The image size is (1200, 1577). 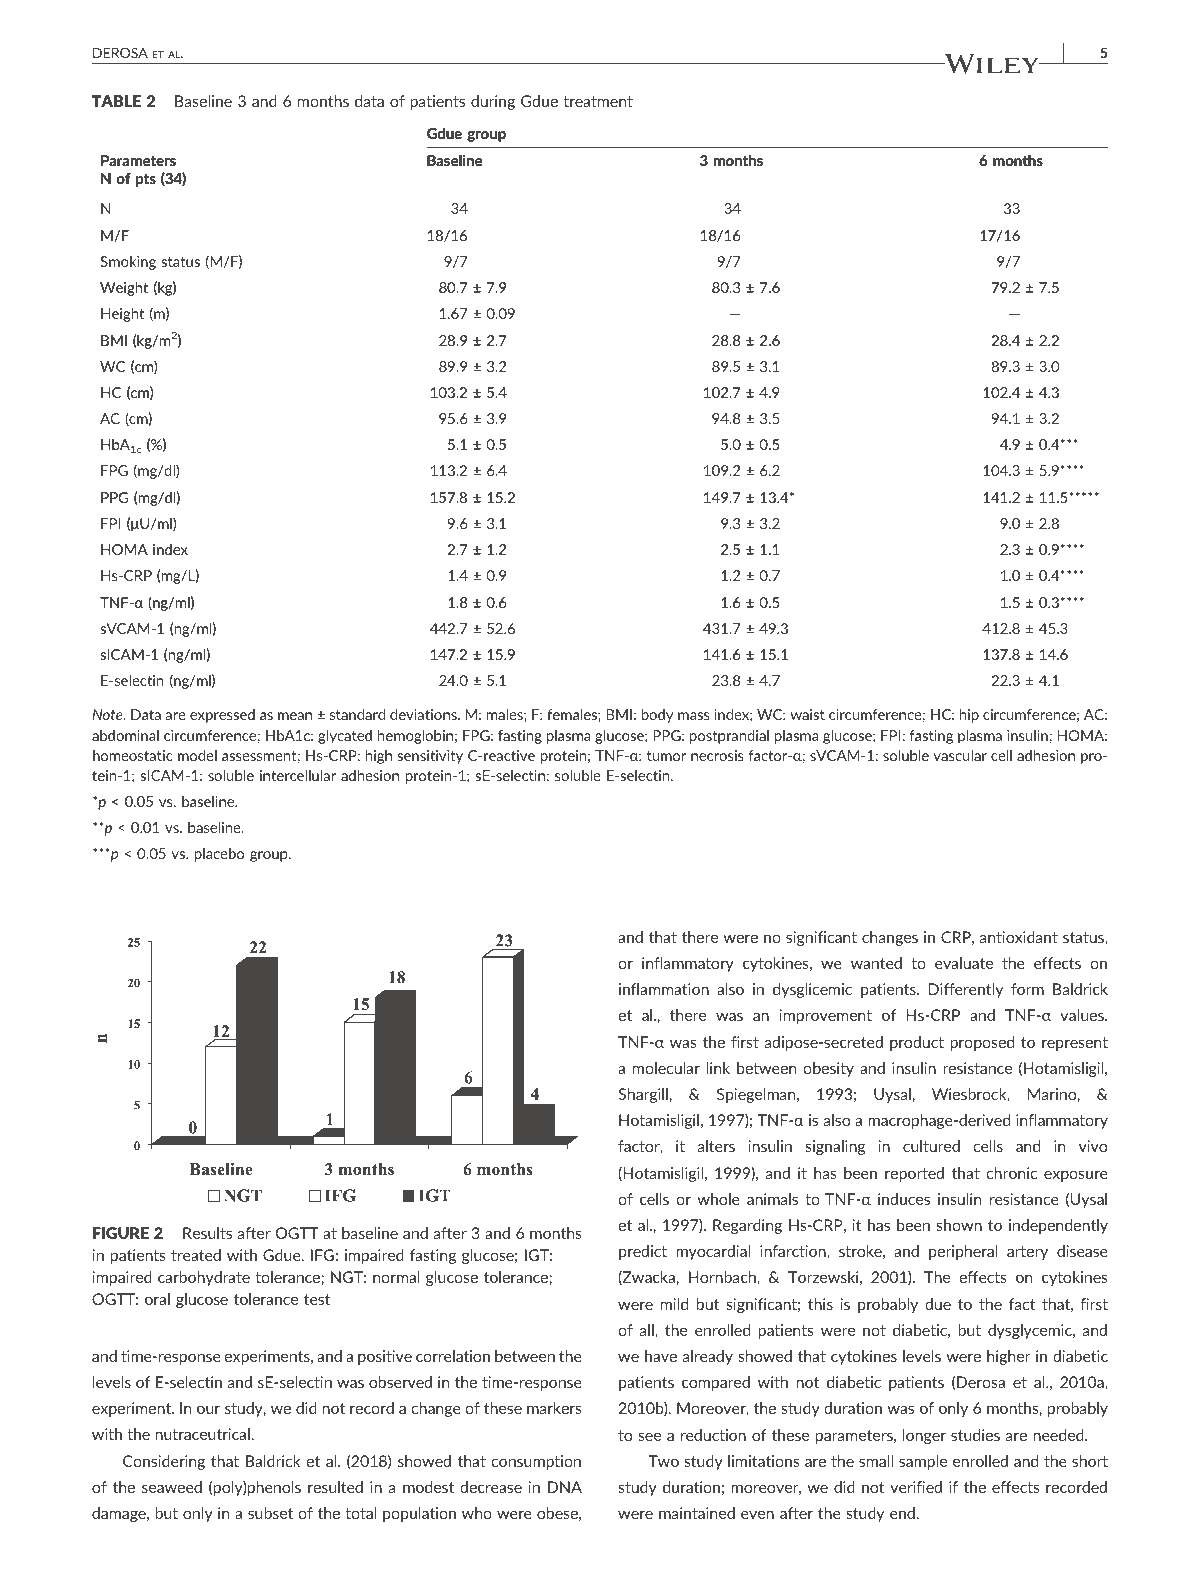 I want to click on during, so click(x=493, y=102).
